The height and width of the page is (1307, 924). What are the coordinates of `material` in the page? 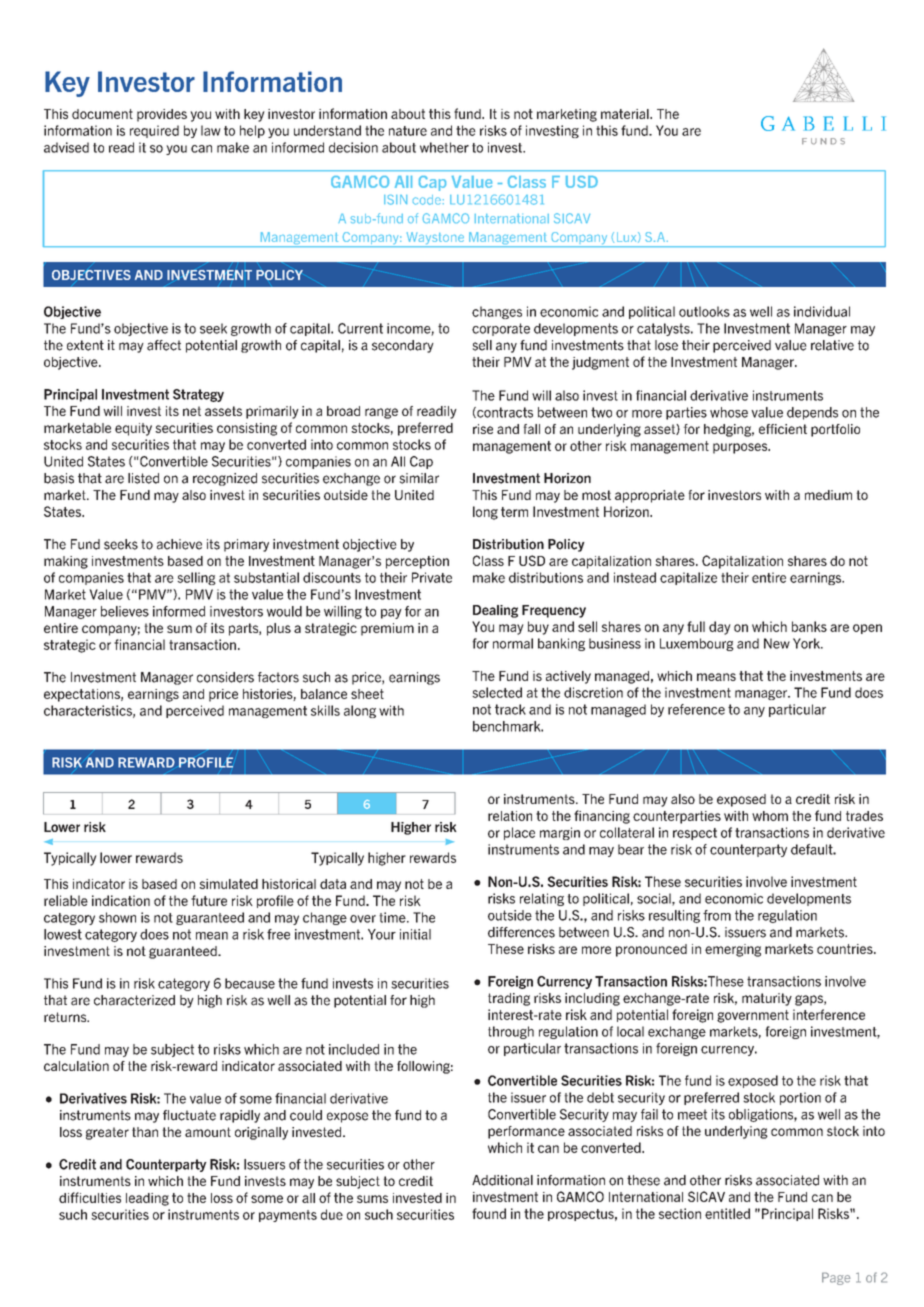 It's located at (626, 114).
